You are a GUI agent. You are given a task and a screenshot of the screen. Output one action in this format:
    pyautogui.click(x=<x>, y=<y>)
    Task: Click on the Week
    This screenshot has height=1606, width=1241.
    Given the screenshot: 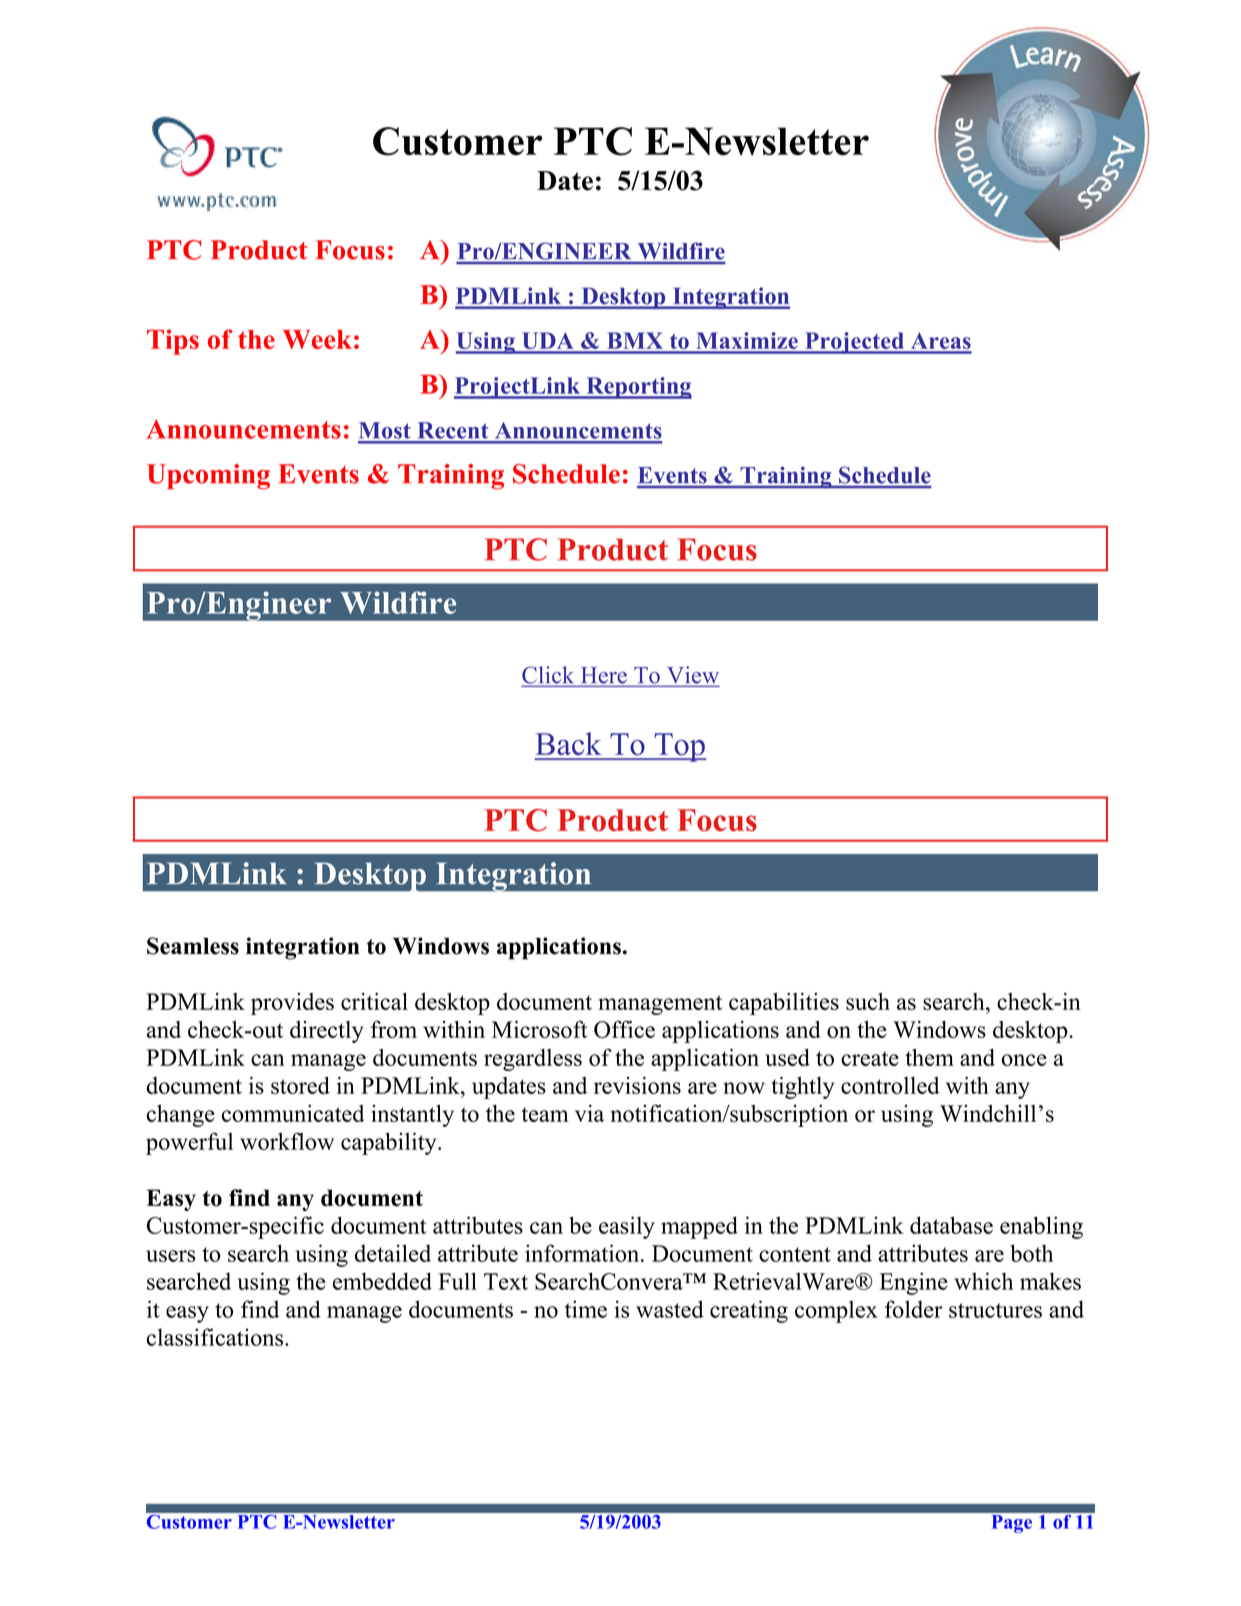 What is the action you would take?
    pyautogui.click(x=317, y=339)
